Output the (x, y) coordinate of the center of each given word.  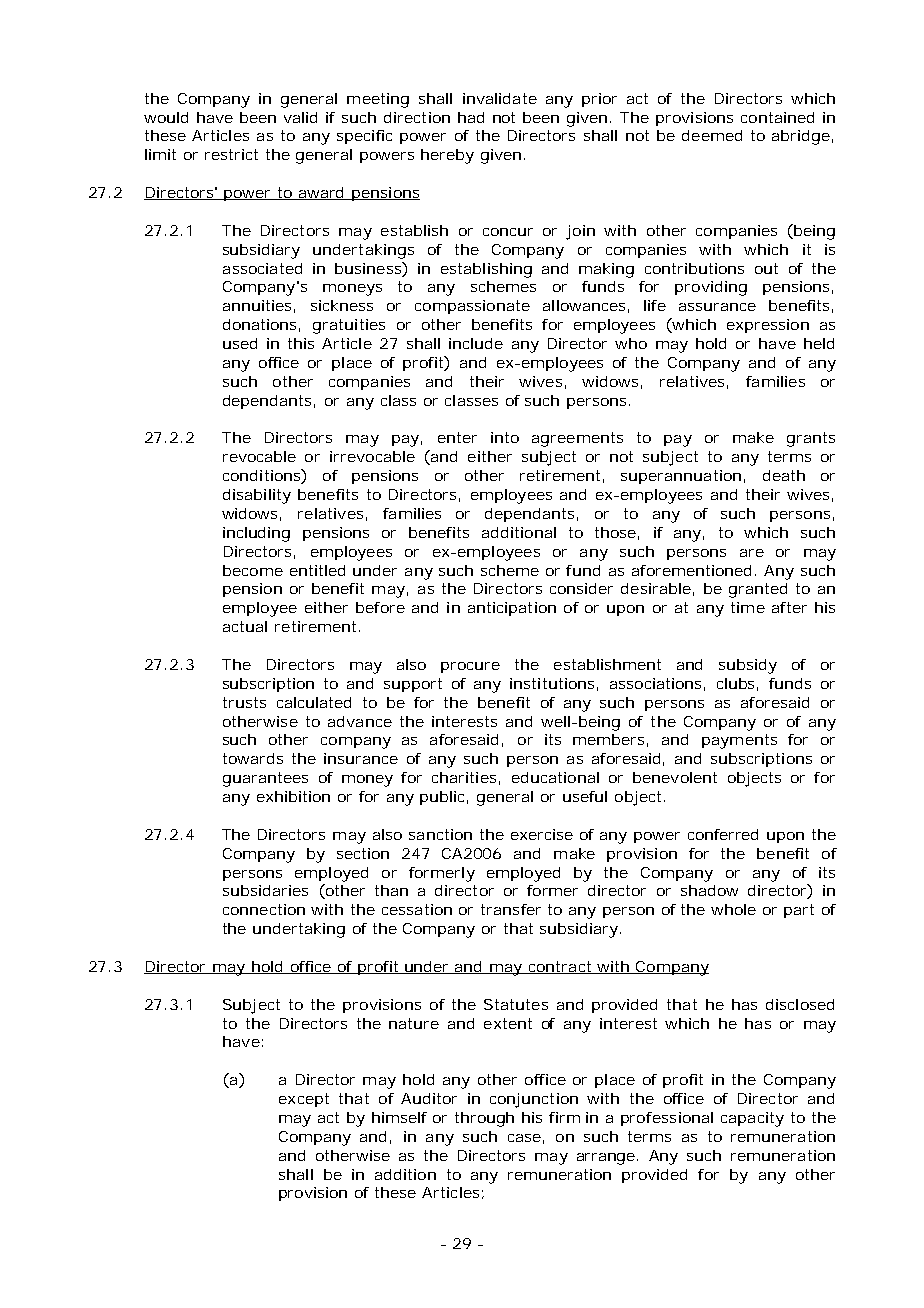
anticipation (512, 609)
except (304, 1100)
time (748, 607)
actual (245, 626)
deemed (712, 135)
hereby (447, 156)
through (484, 1119)
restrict (231, 154)
